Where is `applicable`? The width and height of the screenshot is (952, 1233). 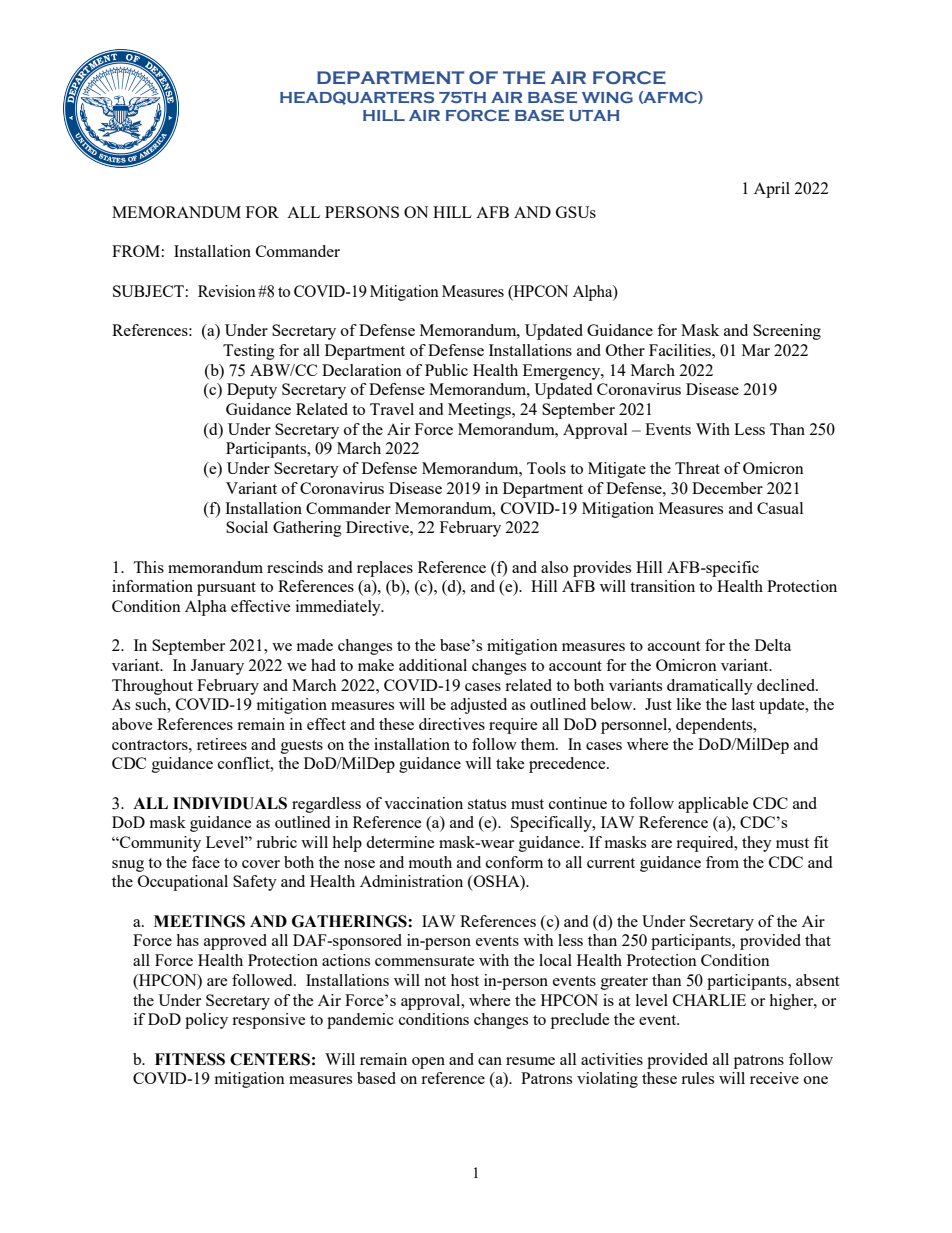 applicable is located at coordinates (713, 805).
